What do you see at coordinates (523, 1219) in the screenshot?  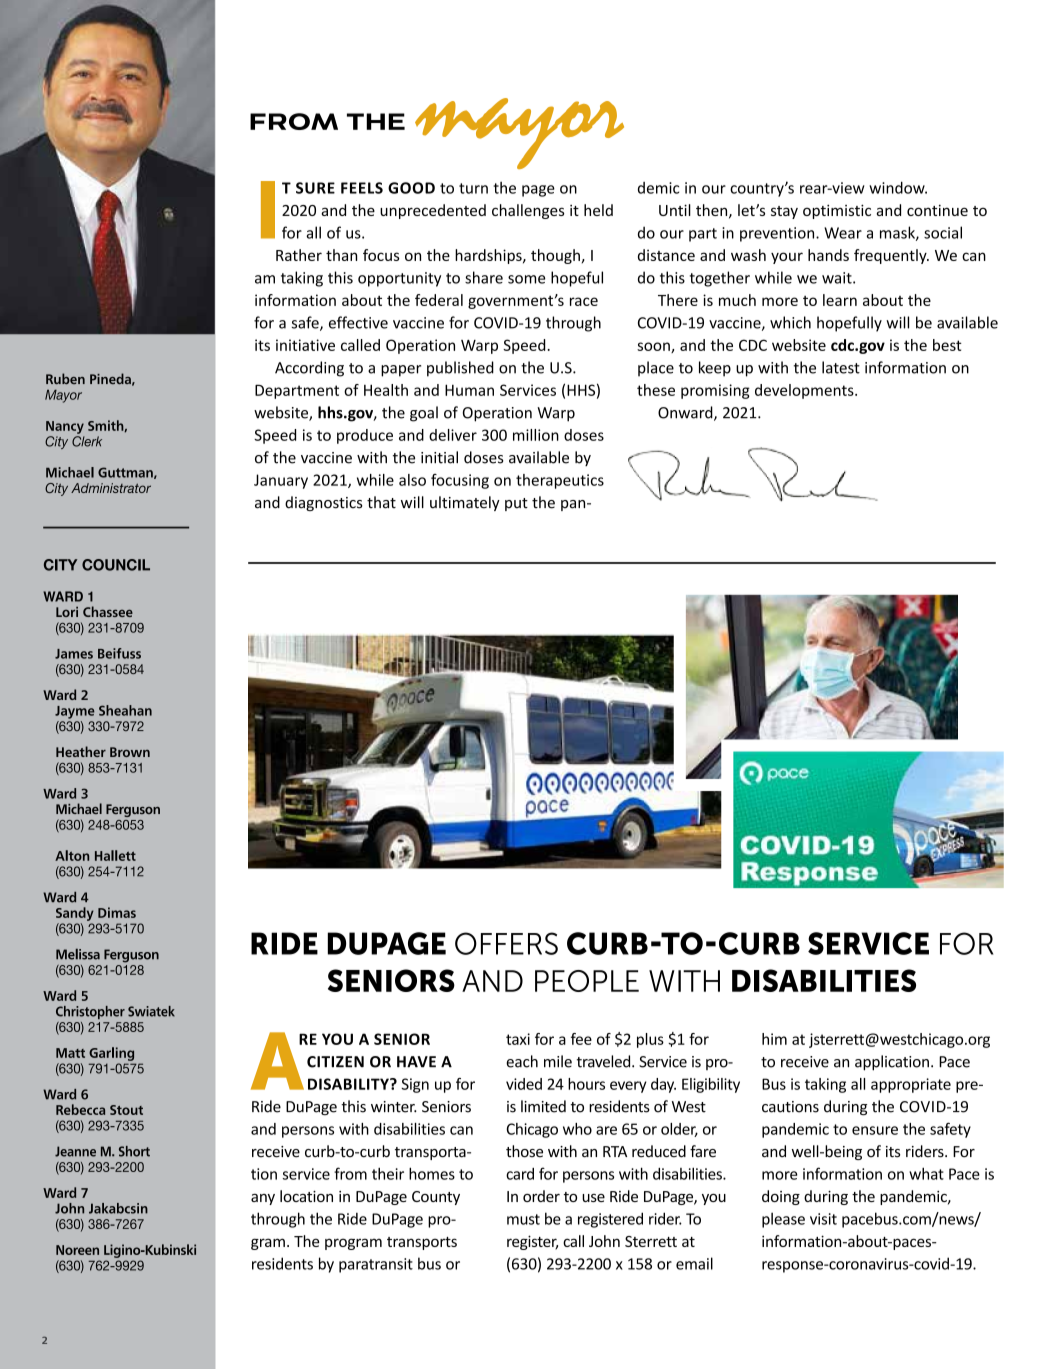 I see `must` at bounding box center [523, 1219].
